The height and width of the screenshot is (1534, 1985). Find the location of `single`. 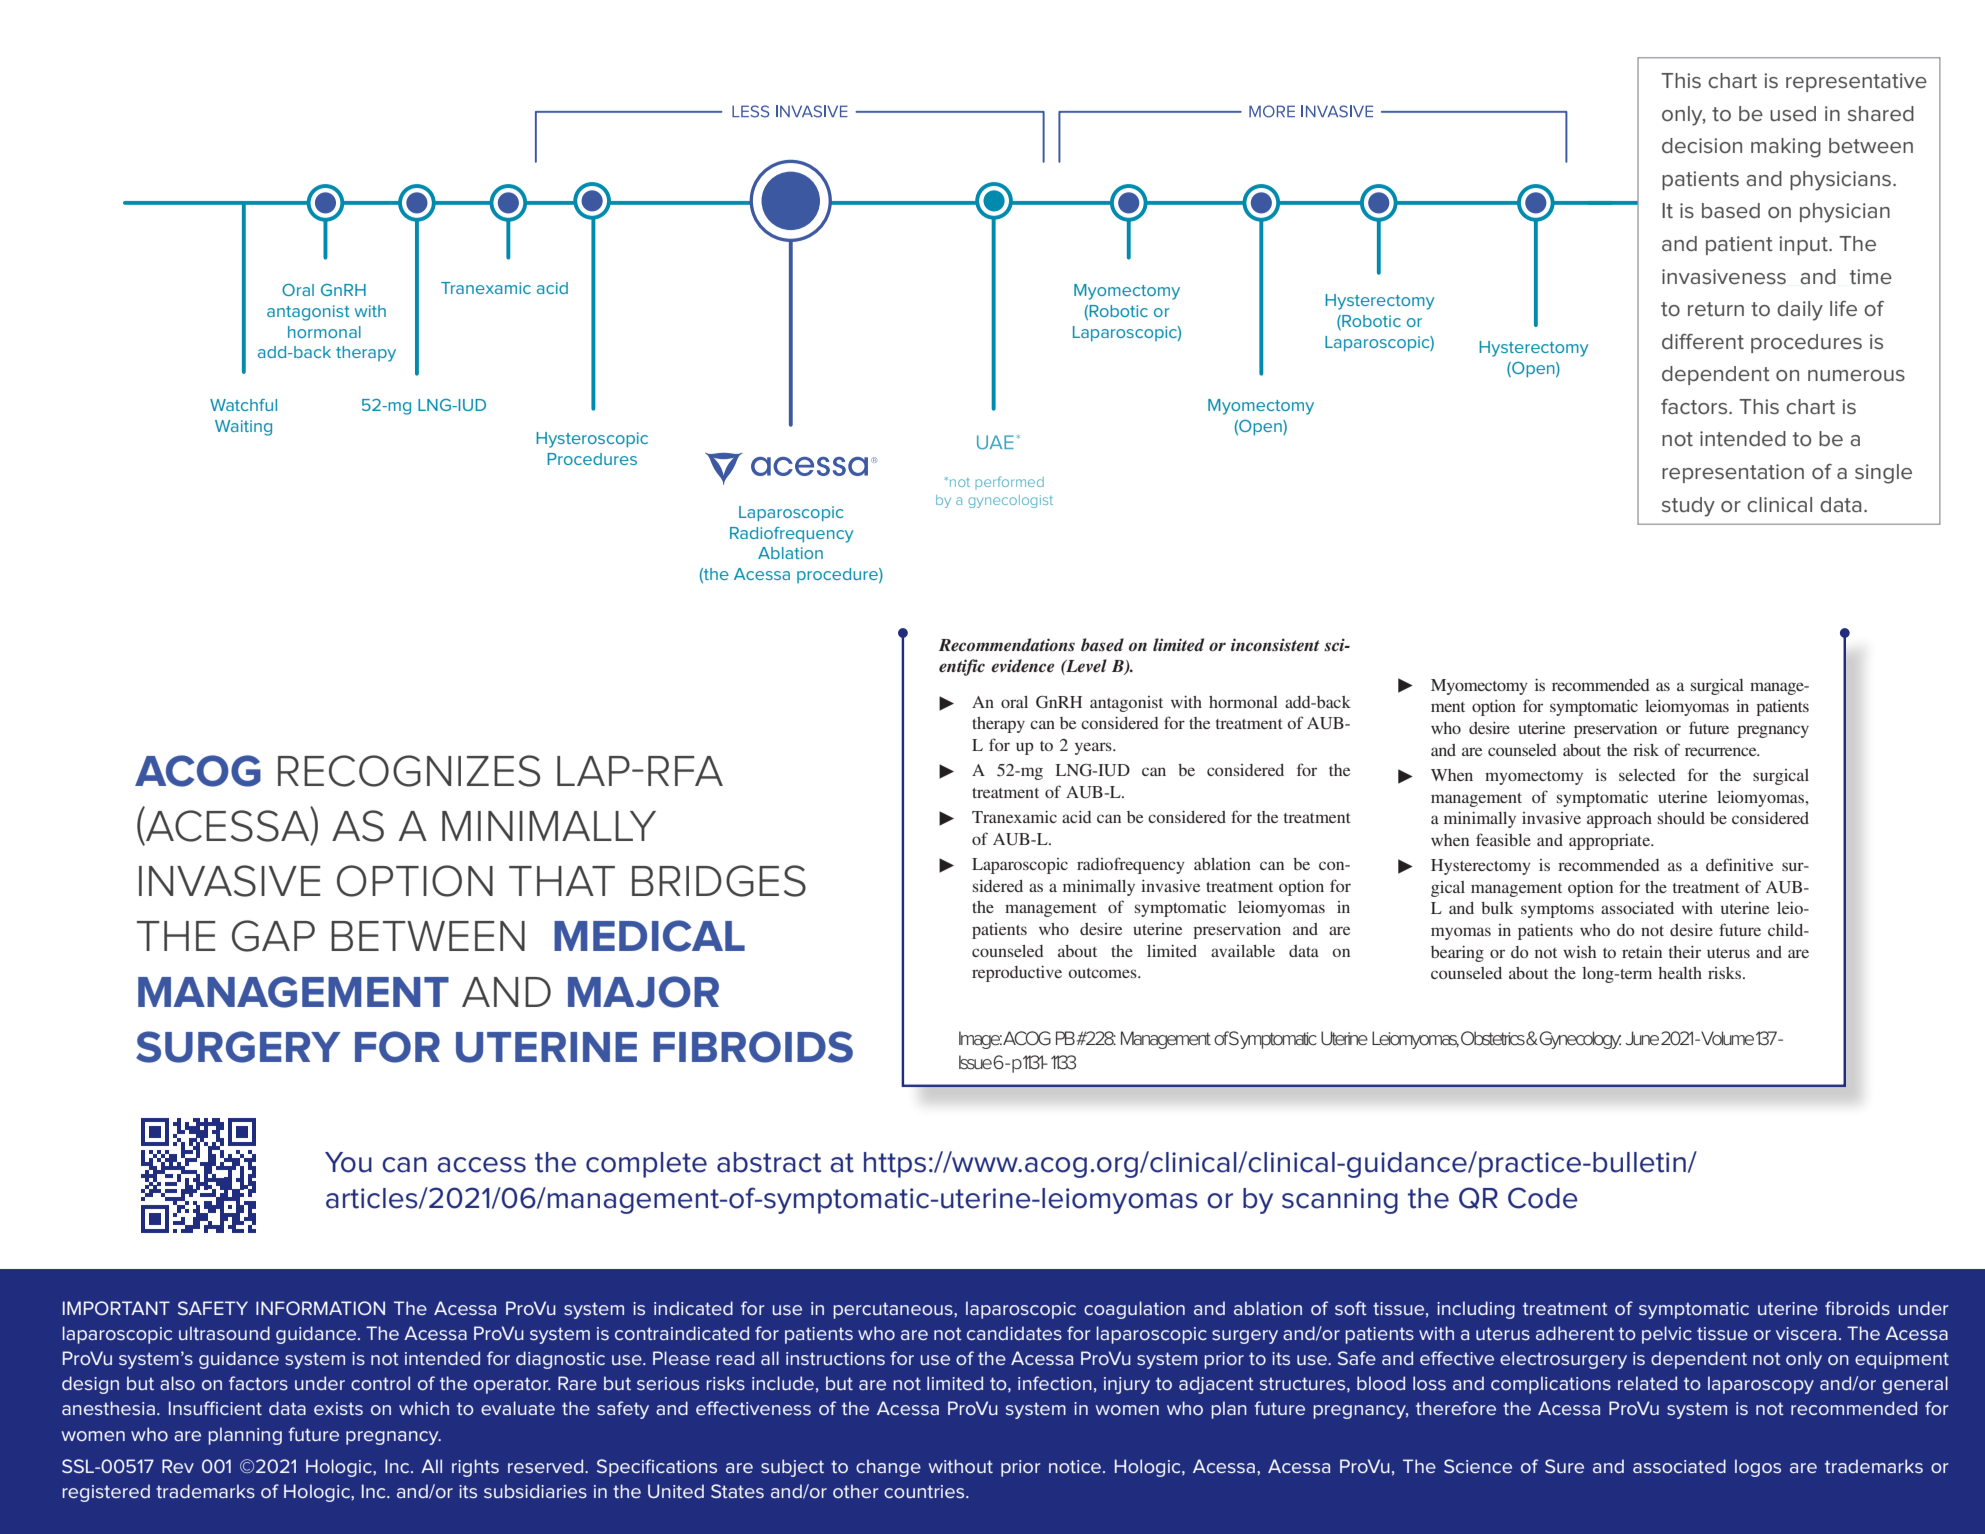

single is located at coordinates (1883, 474).
